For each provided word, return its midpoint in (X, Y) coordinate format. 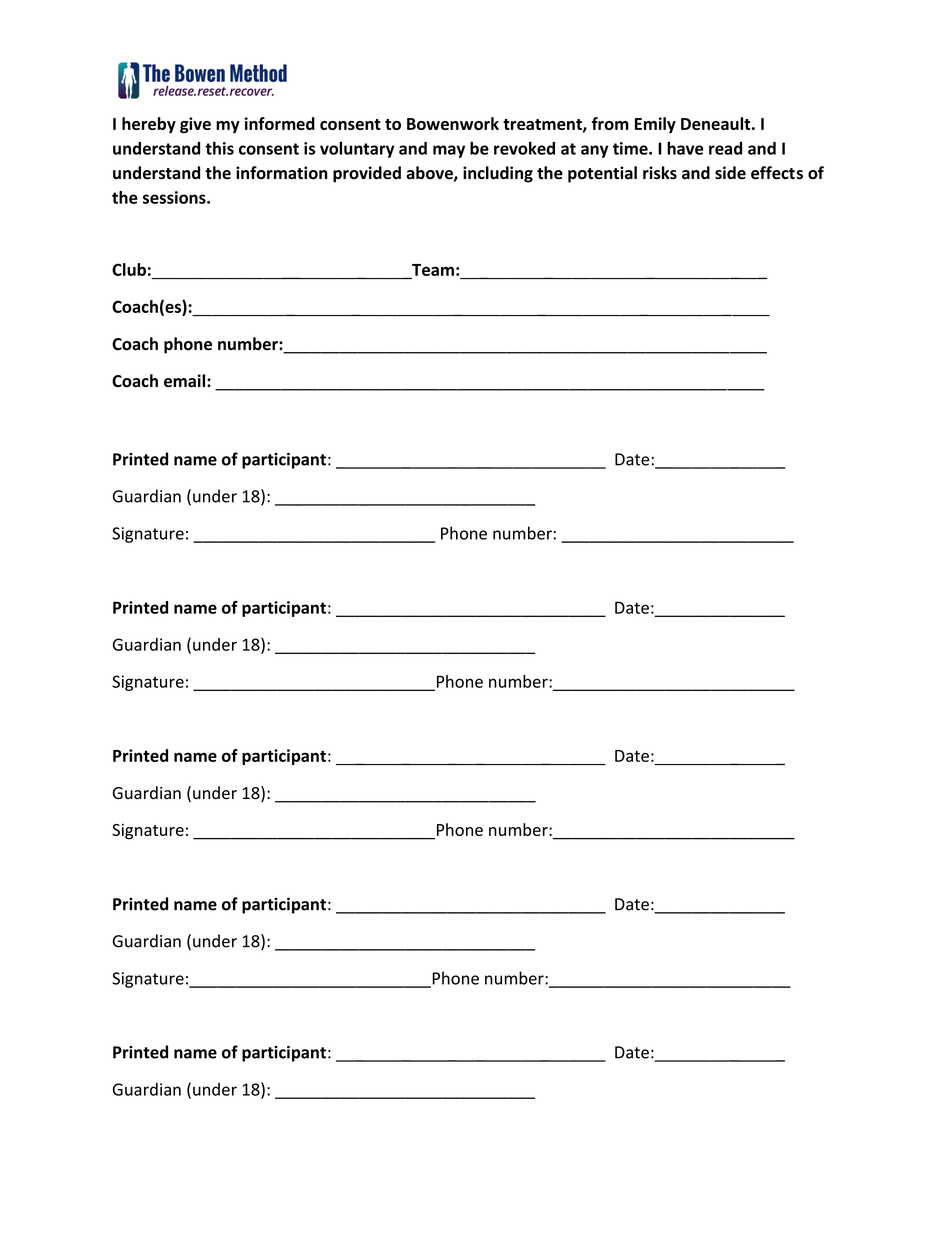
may (449, 151)
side (730, 173)
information (282, 173)
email (184, 381)
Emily (655, 125)
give (195, 125)
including (498, 174)
